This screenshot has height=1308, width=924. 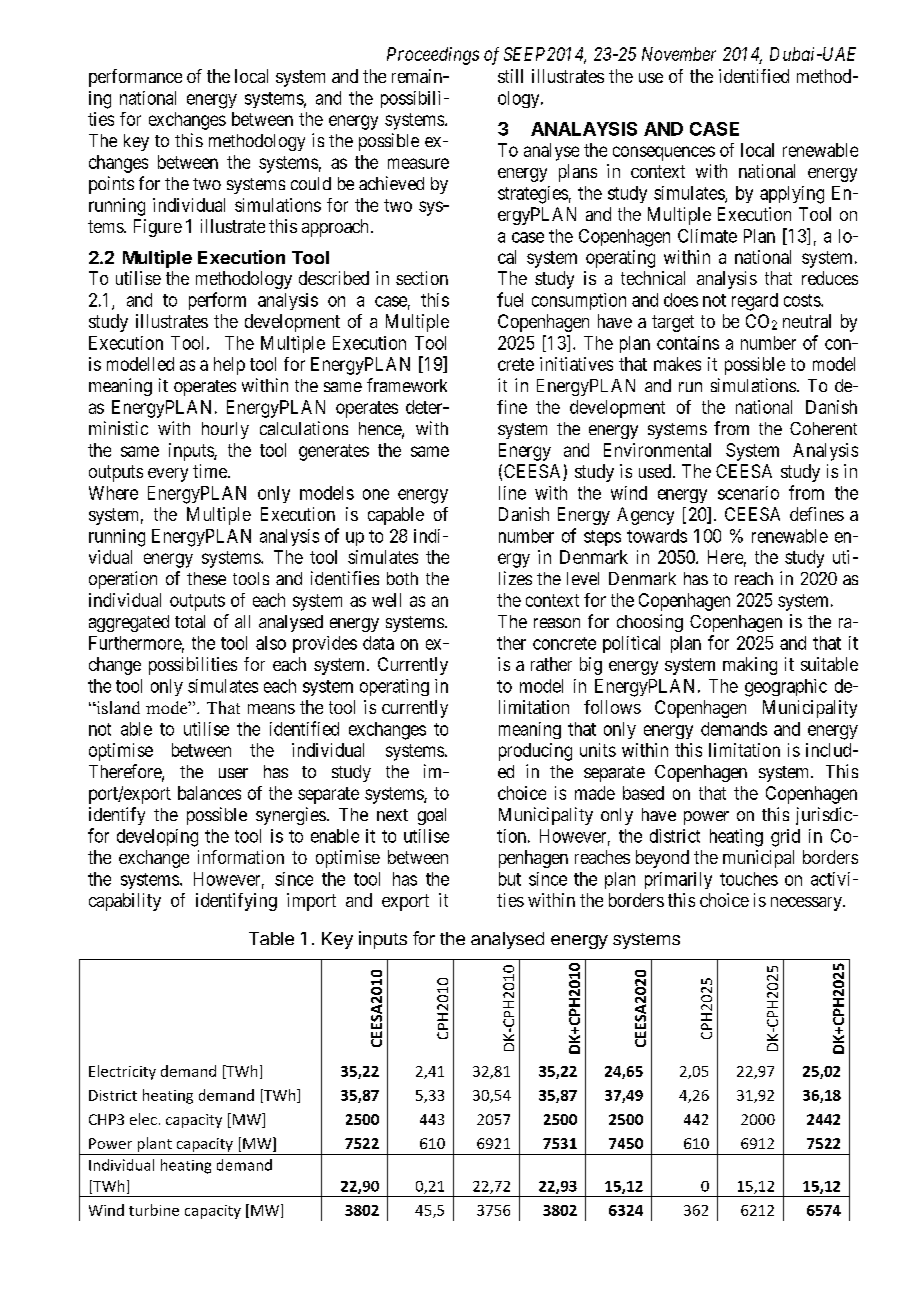 I want to click on still, so click(x=510, y=76).
